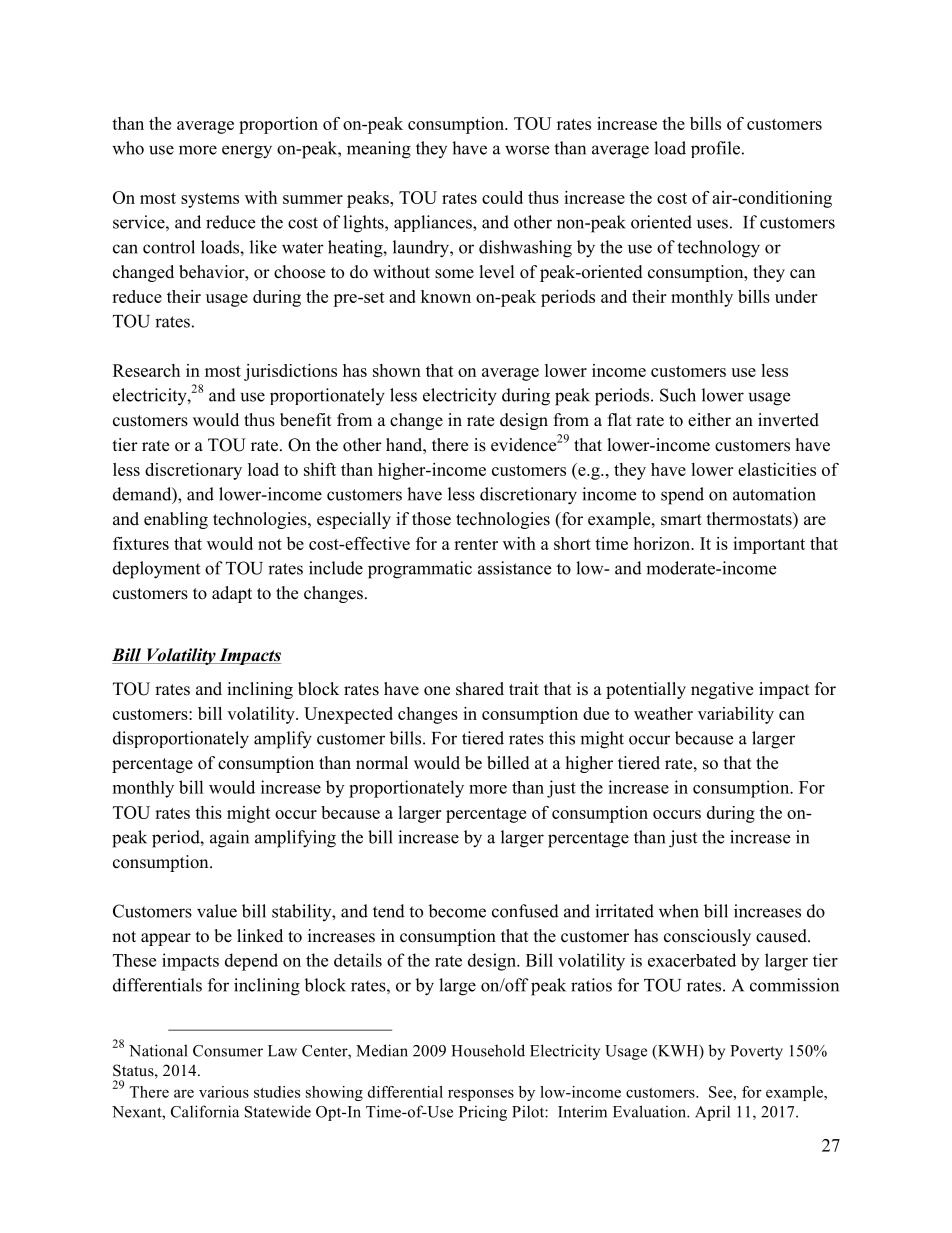 The image size is (952, 1233). Describe the element at coordinates (210, 200) in the page. I see `systems` at that location.
